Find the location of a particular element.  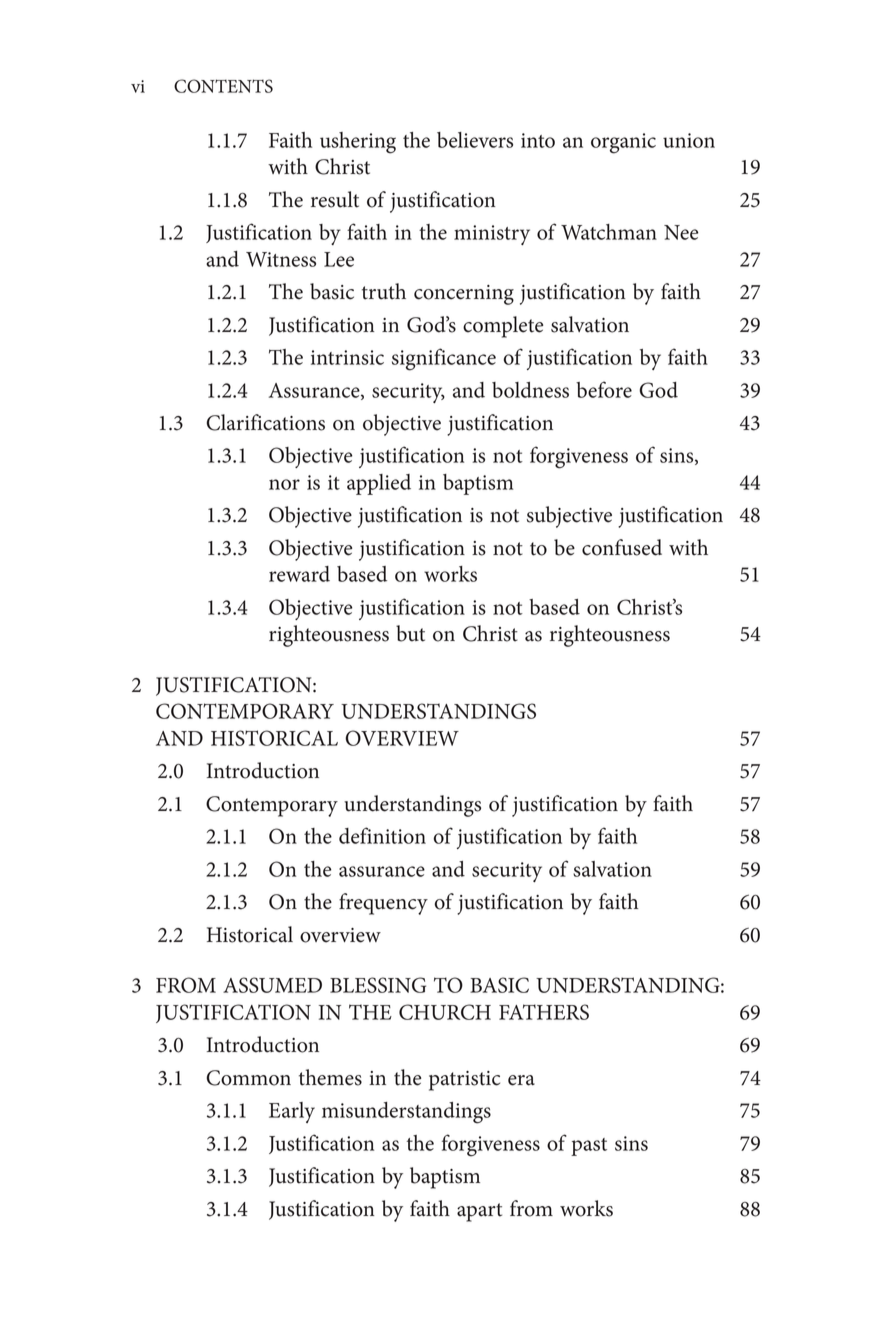

CONTENTS is located at coordinates (223, 86).
